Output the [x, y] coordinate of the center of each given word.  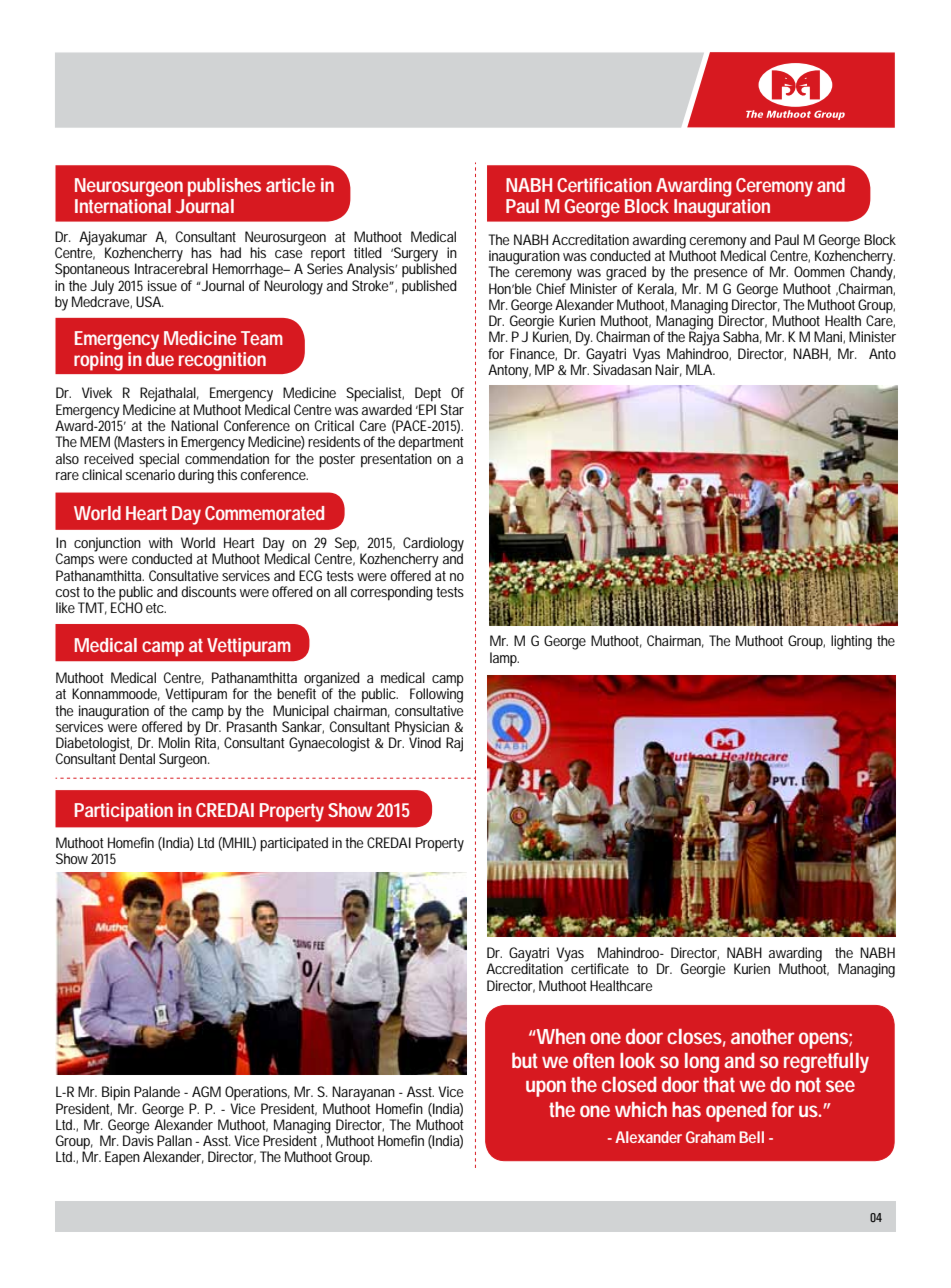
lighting [851, 642]
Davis [138, 1139]
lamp [504, 659]
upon [546, 1088]
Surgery [414, 255]
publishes [224, 187]
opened [736, 1112]
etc [156, 608]
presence [720, 275]
